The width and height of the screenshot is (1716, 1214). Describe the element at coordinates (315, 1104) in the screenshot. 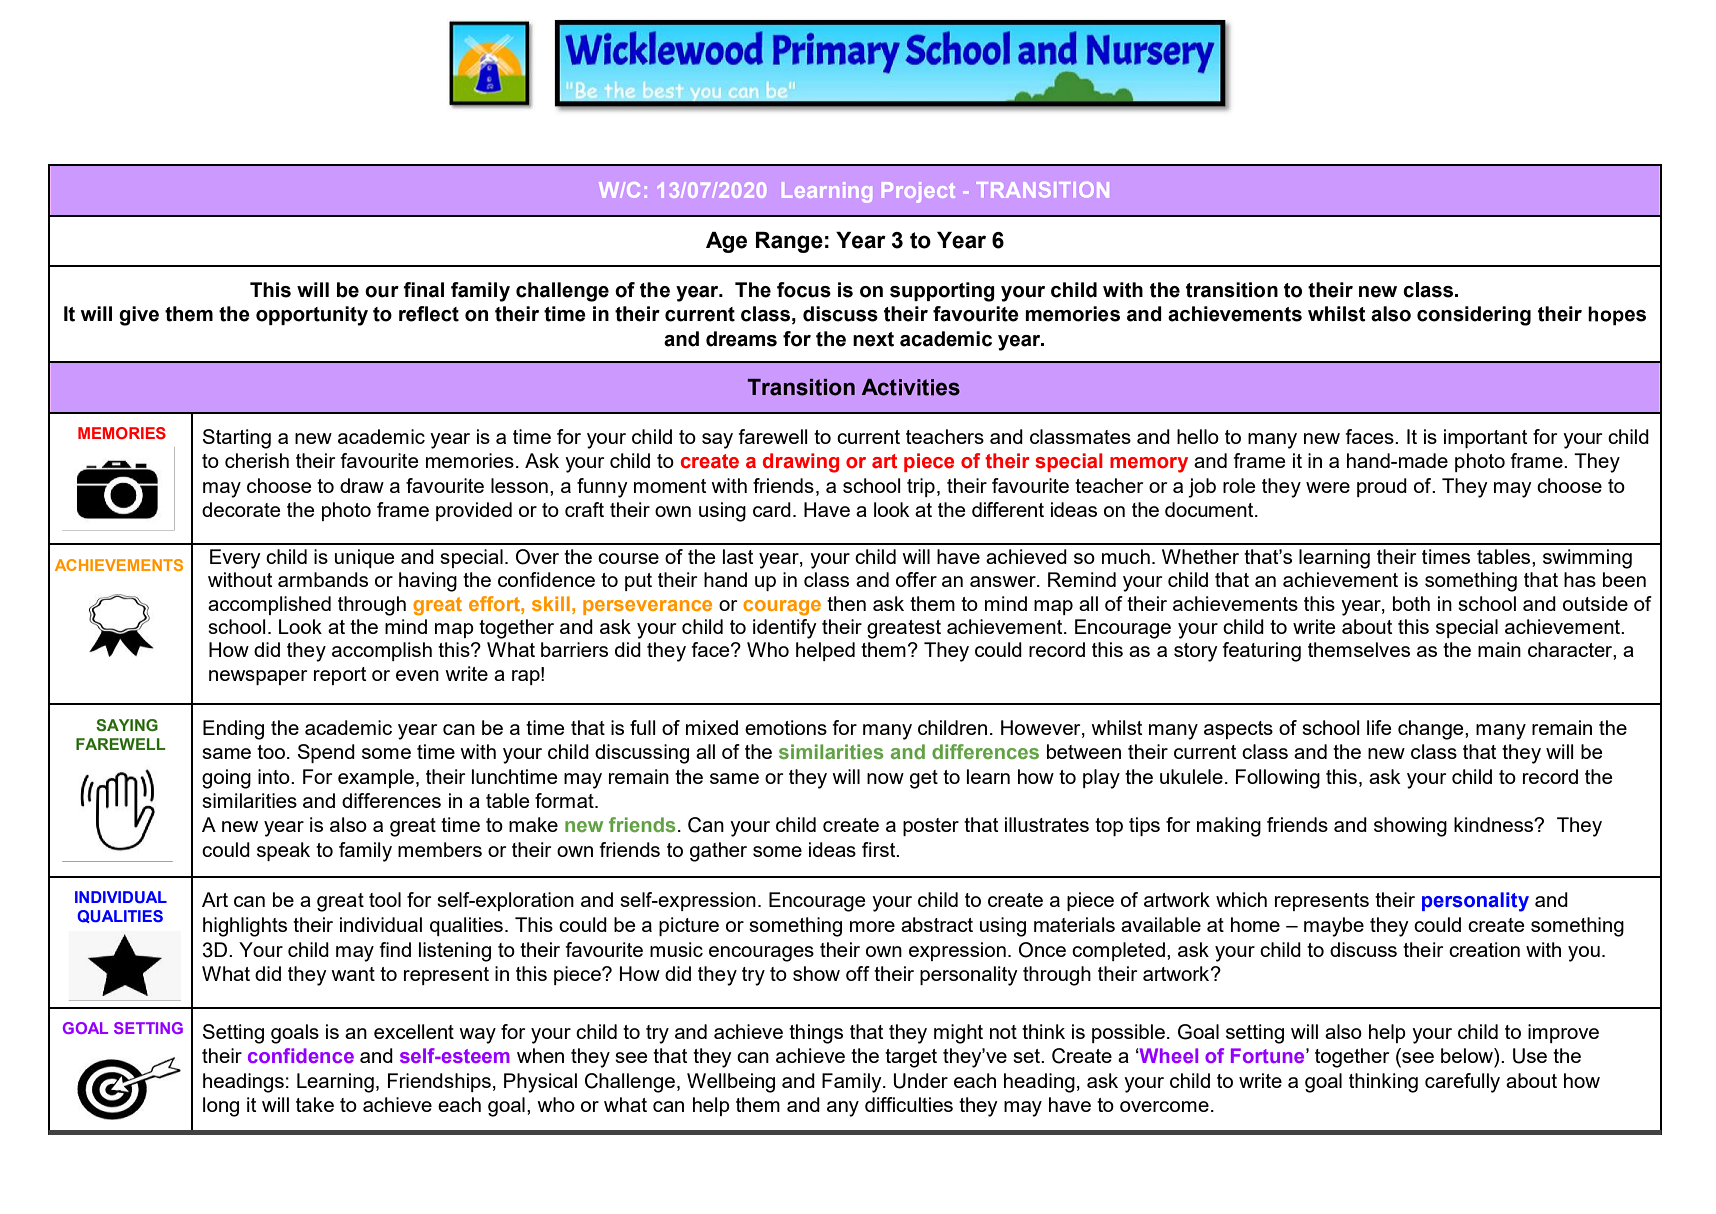

I see `take` at that location.
